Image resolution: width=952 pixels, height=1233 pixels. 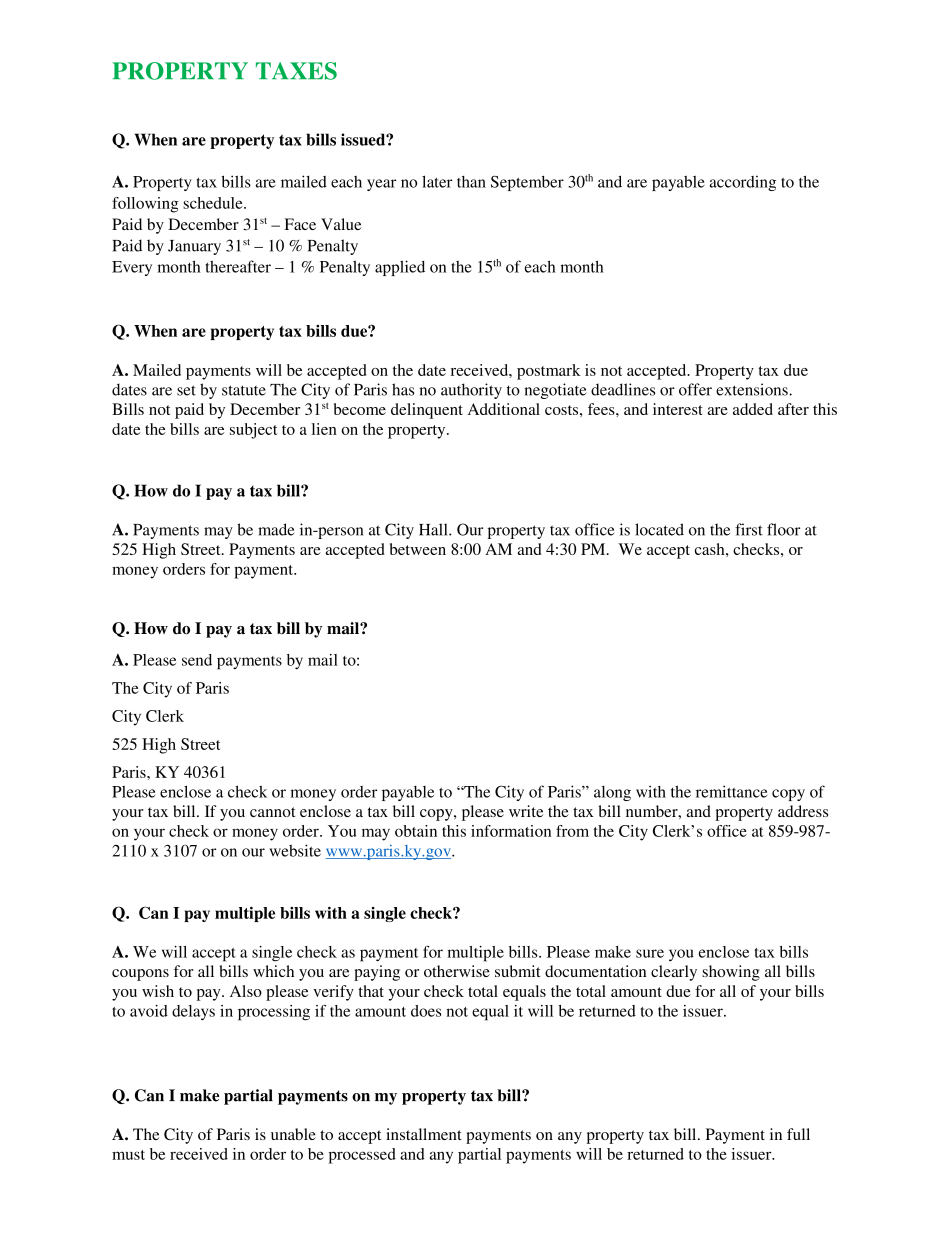 What do you see at coordinates (296, 71) in the screenshot?
I see `TAXES` at bounding box center [296, 71].
